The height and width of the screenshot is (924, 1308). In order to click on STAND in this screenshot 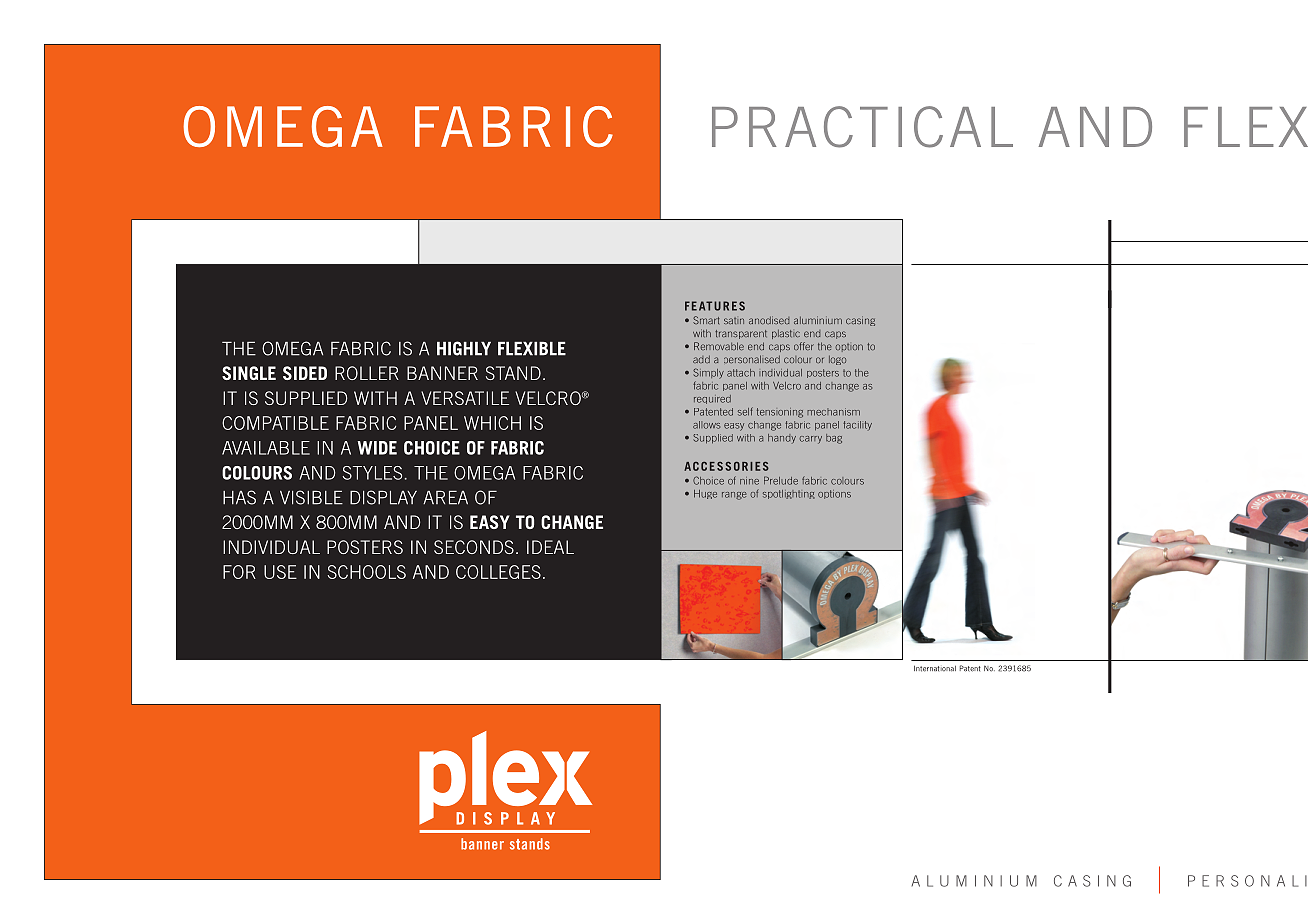, I will do `click(513, 373)`.
